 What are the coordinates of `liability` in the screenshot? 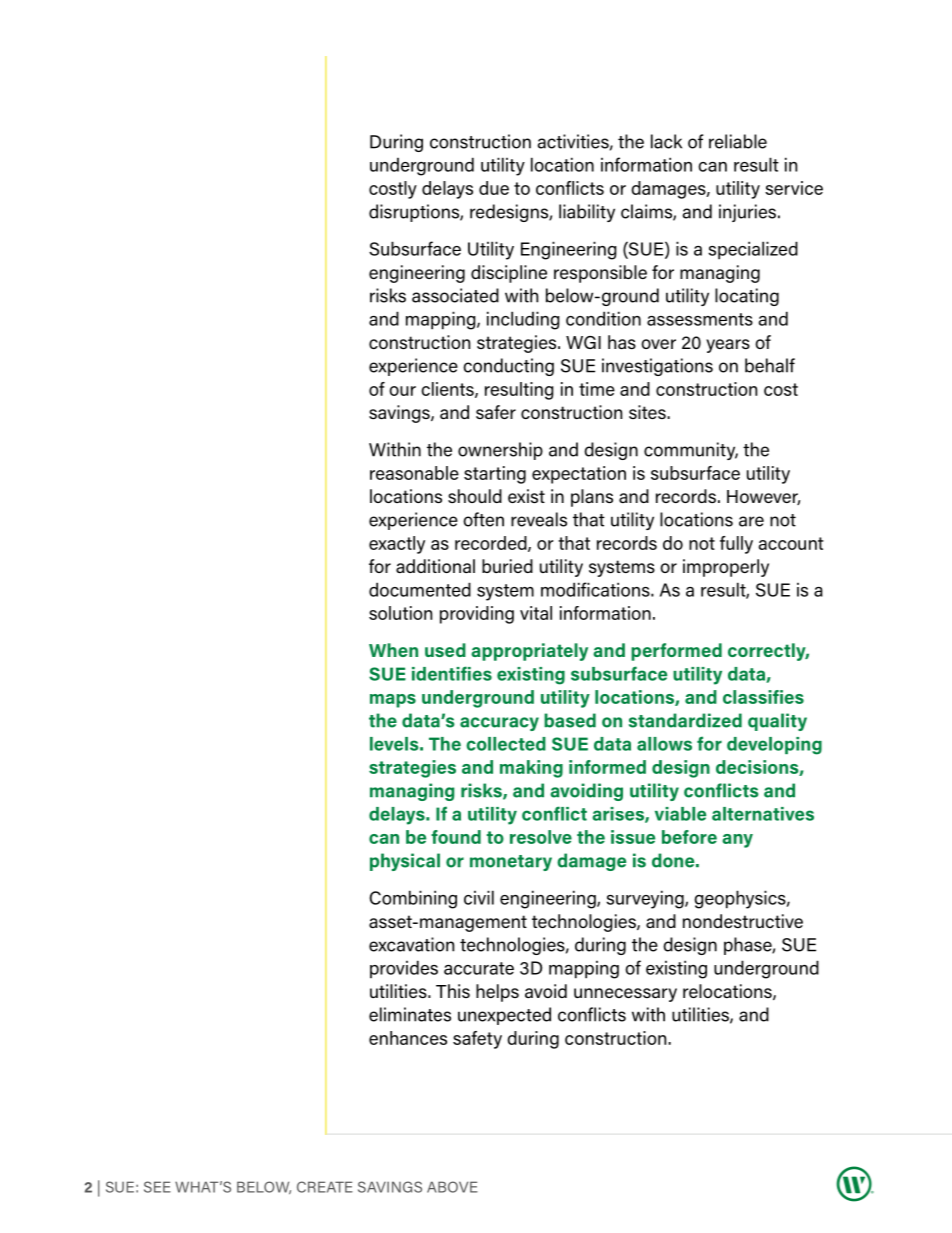 It's located at (587, 213).
